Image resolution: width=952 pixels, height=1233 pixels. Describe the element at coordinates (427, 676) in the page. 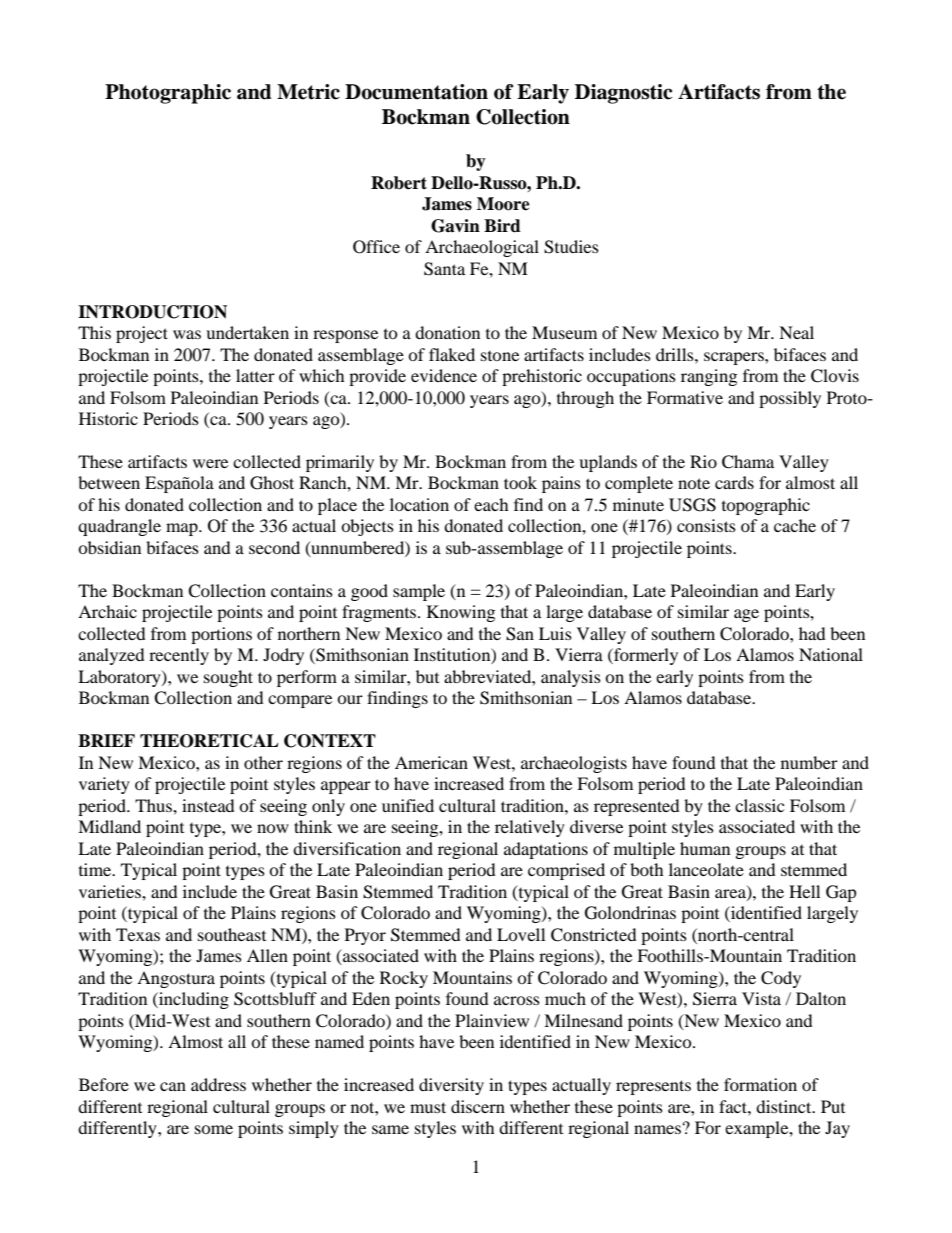

I see `but` at that location.
